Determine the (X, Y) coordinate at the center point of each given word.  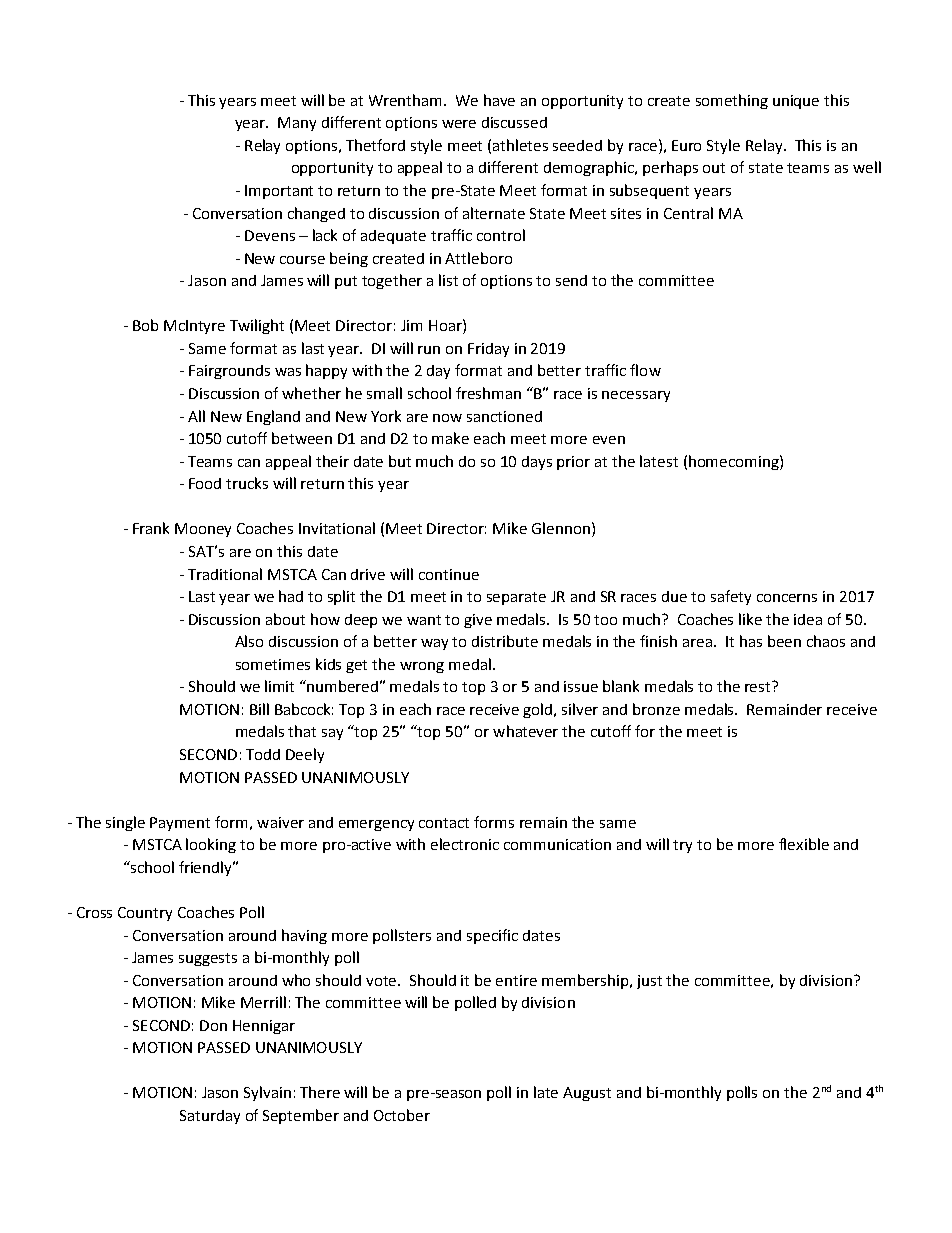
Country (145, 914)
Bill (259, 709)
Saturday (210, 1117)
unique (796, 102)
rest (759, 686)
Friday (488, 350)
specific (492, 936)
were (459, 124)
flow (645, 370)
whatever (525, 731)
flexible (804, 844)
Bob (145, 325)
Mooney (203, 530)
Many (297, 124)
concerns (787, 598)
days (537, 463)
